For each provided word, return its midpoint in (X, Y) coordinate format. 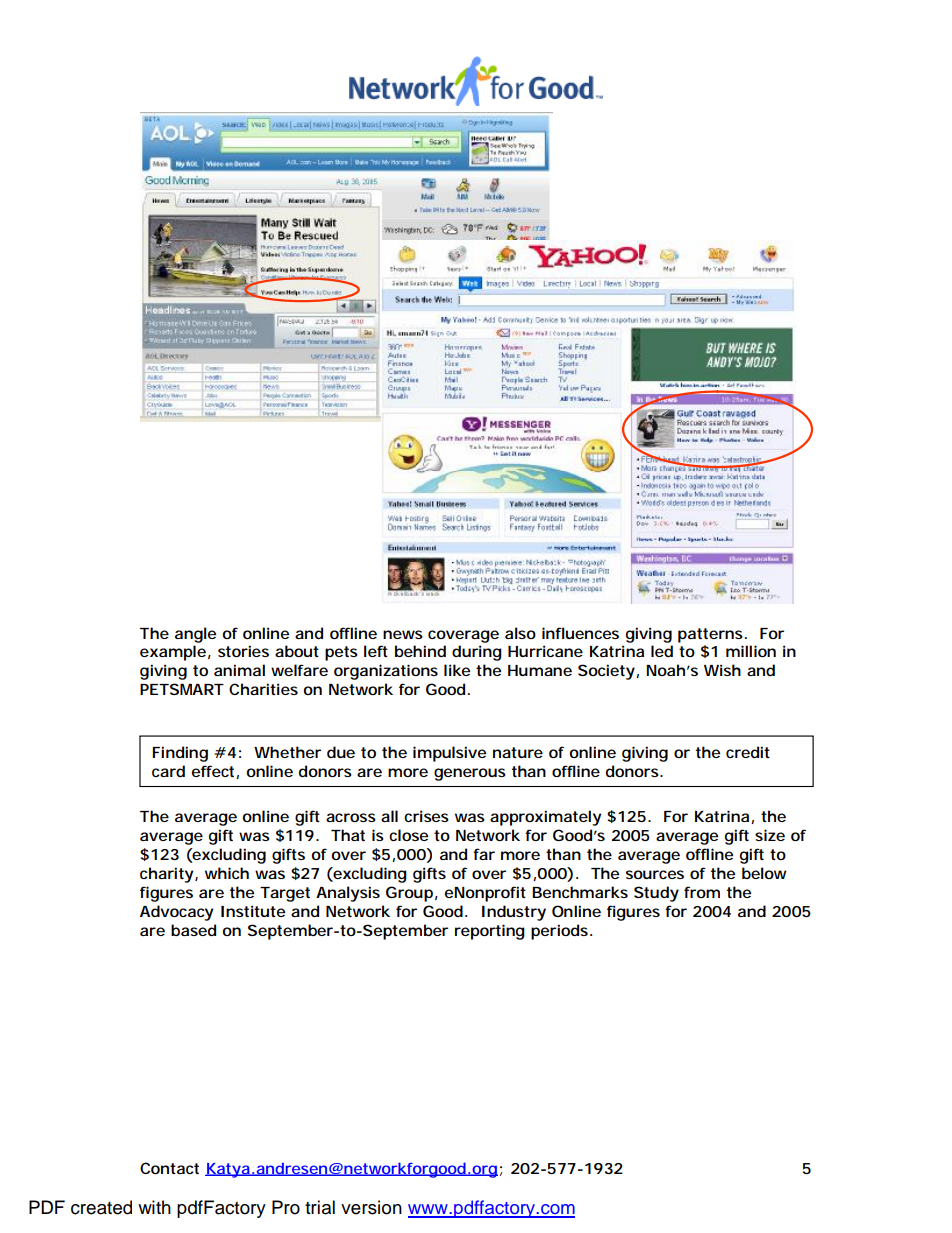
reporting (490, 932)
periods (561, 932)
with (154, 1207)
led (662, 651)
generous (470, 774)
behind (420, 651)
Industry (514, 913)
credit (748, 752)
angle (195, 635)
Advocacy (176, 913)
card (168, 771)
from (702, 892)
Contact (169, 1168)
